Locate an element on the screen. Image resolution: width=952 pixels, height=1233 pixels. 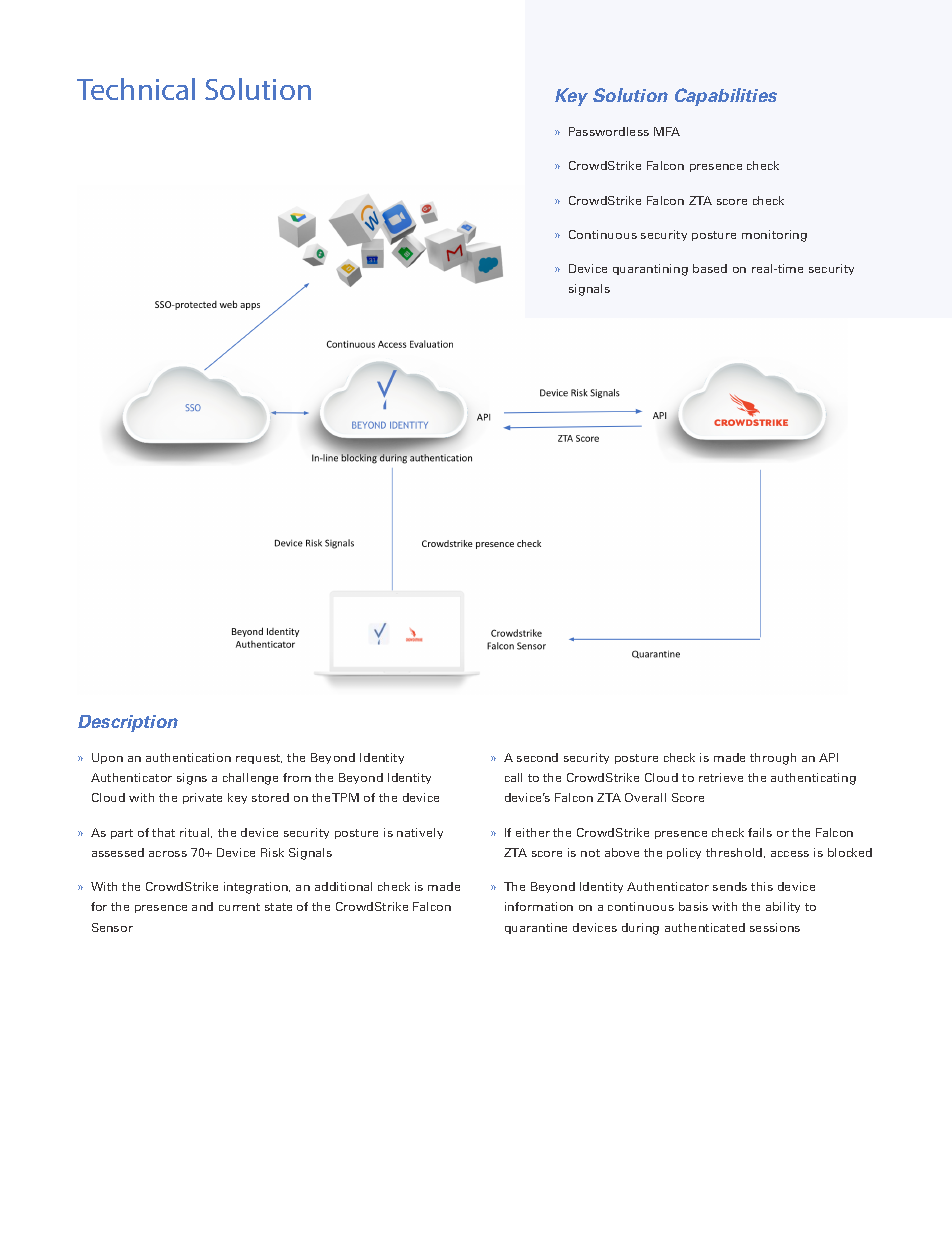
based is located at coordinates (710, 268).
